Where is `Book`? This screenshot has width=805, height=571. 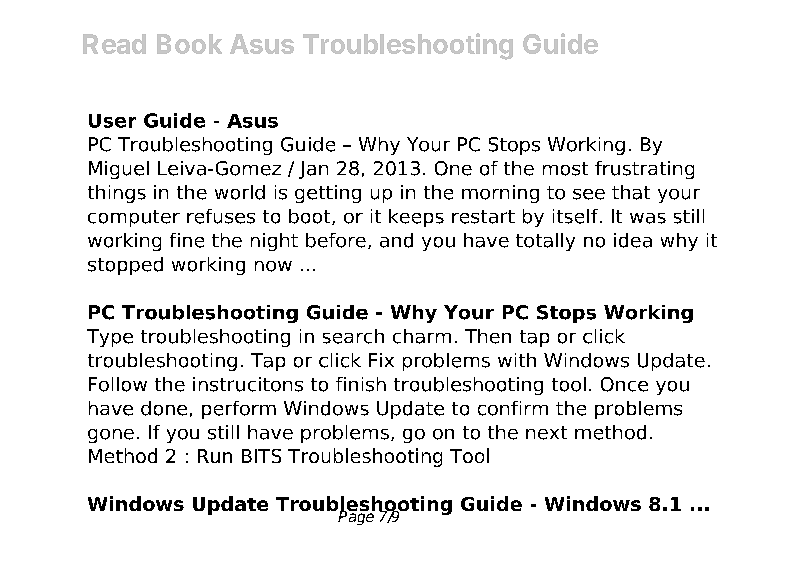 Book is located at coordinates (189, 44).
